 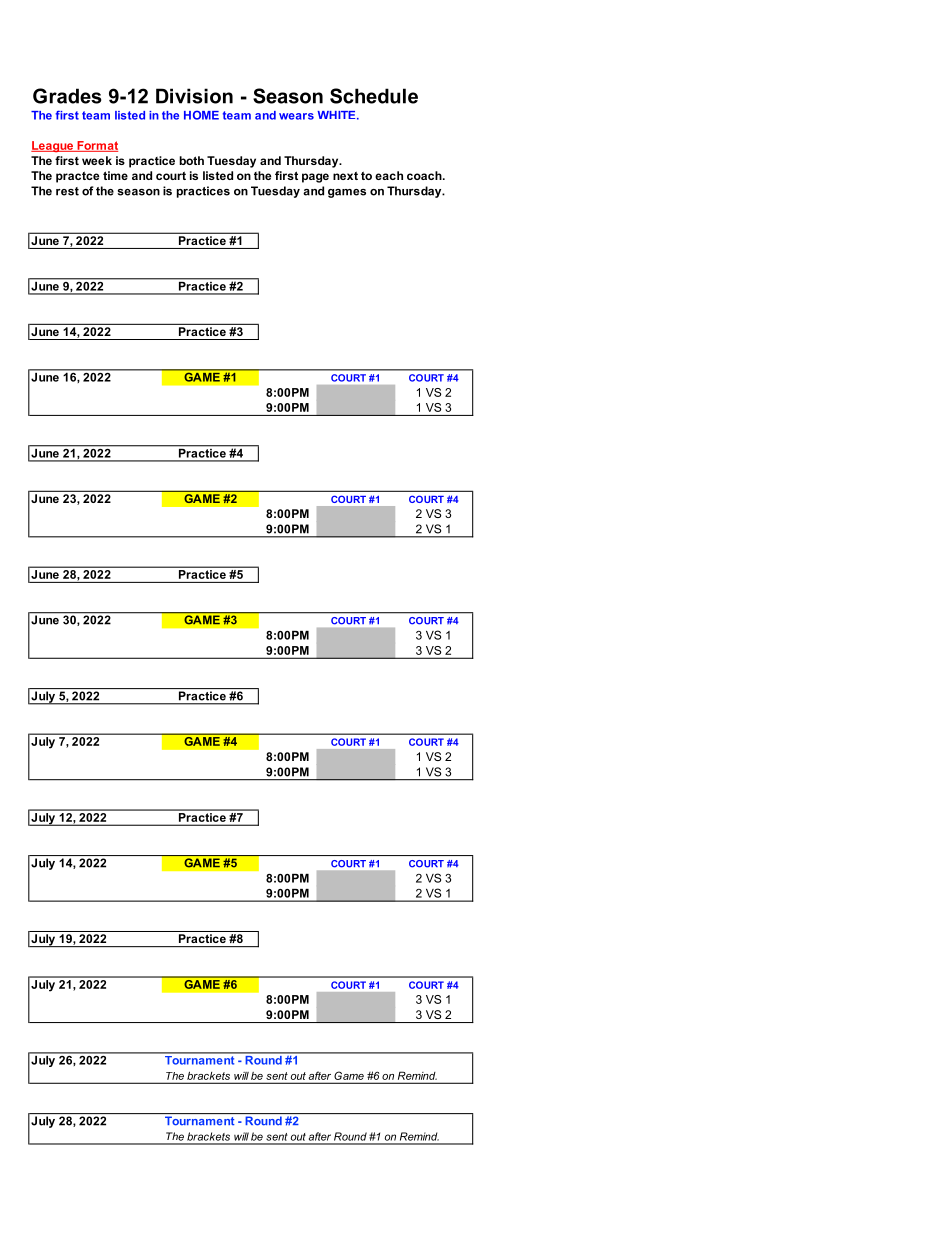 I want to click on rest, so click(x=67, y=191).
